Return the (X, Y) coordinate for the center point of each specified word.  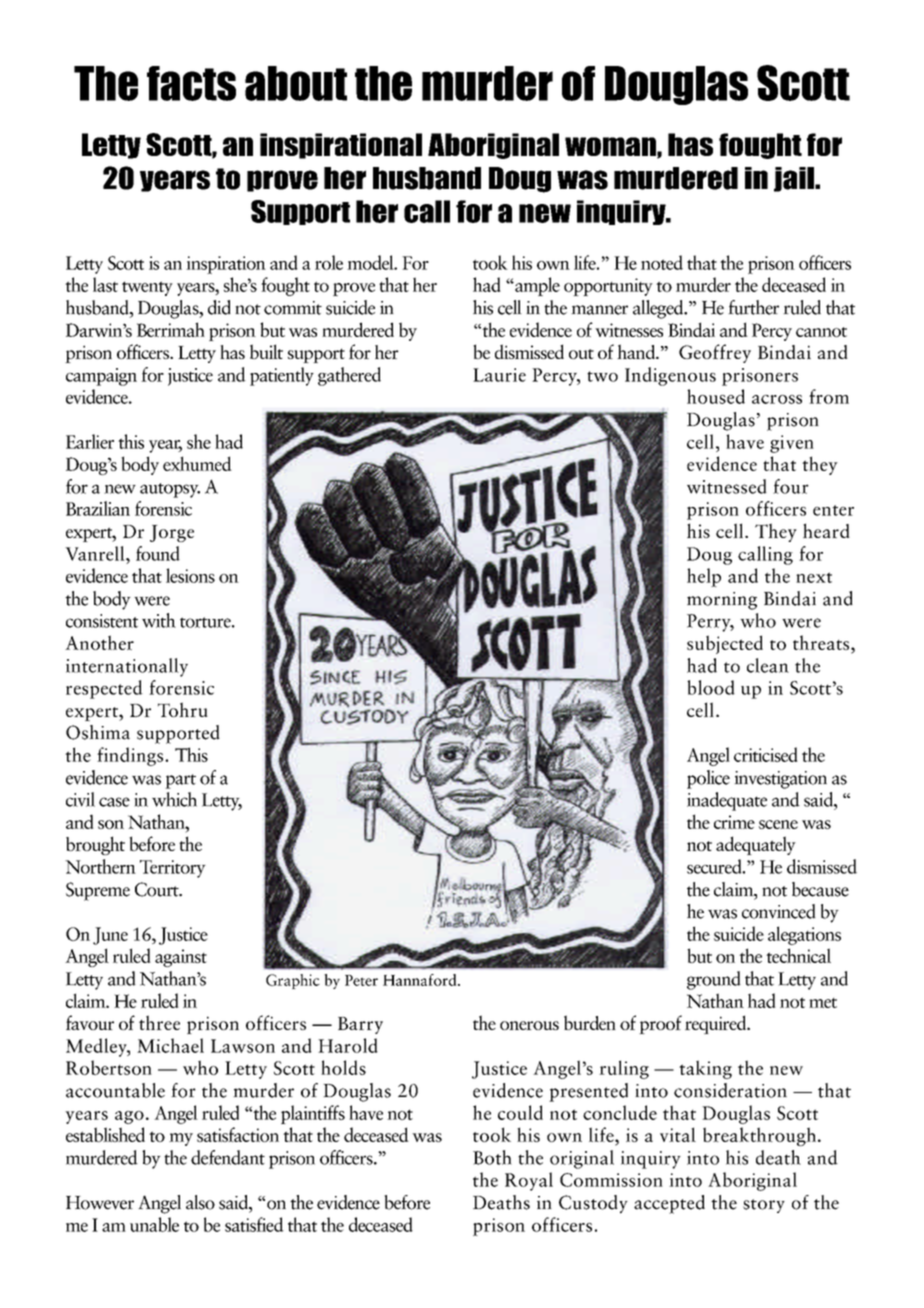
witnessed (727, 486)
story (764, 1206)
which (174, 799)
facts (191, 83)
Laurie (499, 375)
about (296, 83)
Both (492, 1157)
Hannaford (421, 980)
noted (662, 262)
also (200, 1202)
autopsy (170, 490)
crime (734, 822)
